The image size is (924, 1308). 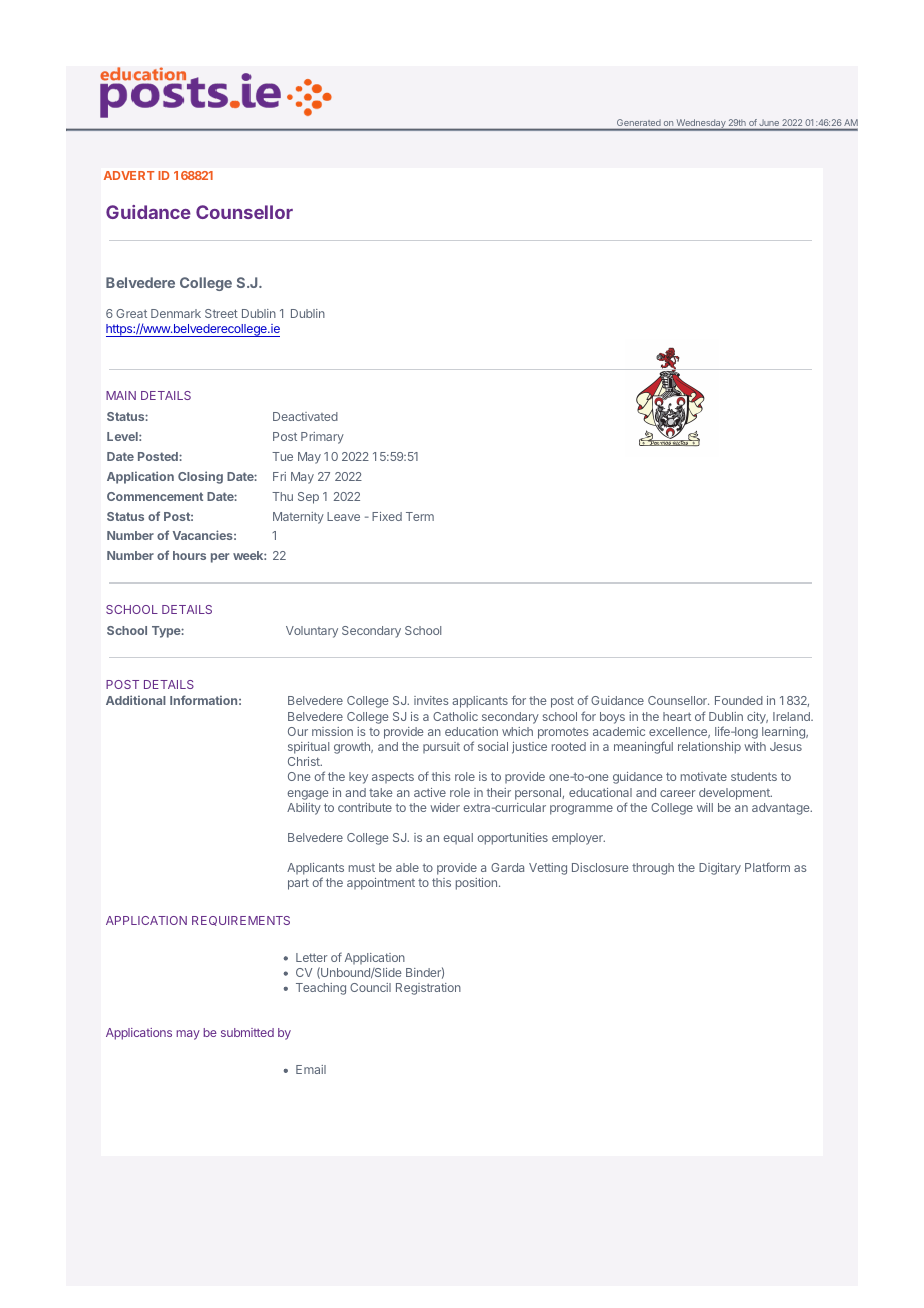 What do you see at coordinates (387, 516) in the document?
I see `Fixed` at bounding box center [387, 516].
